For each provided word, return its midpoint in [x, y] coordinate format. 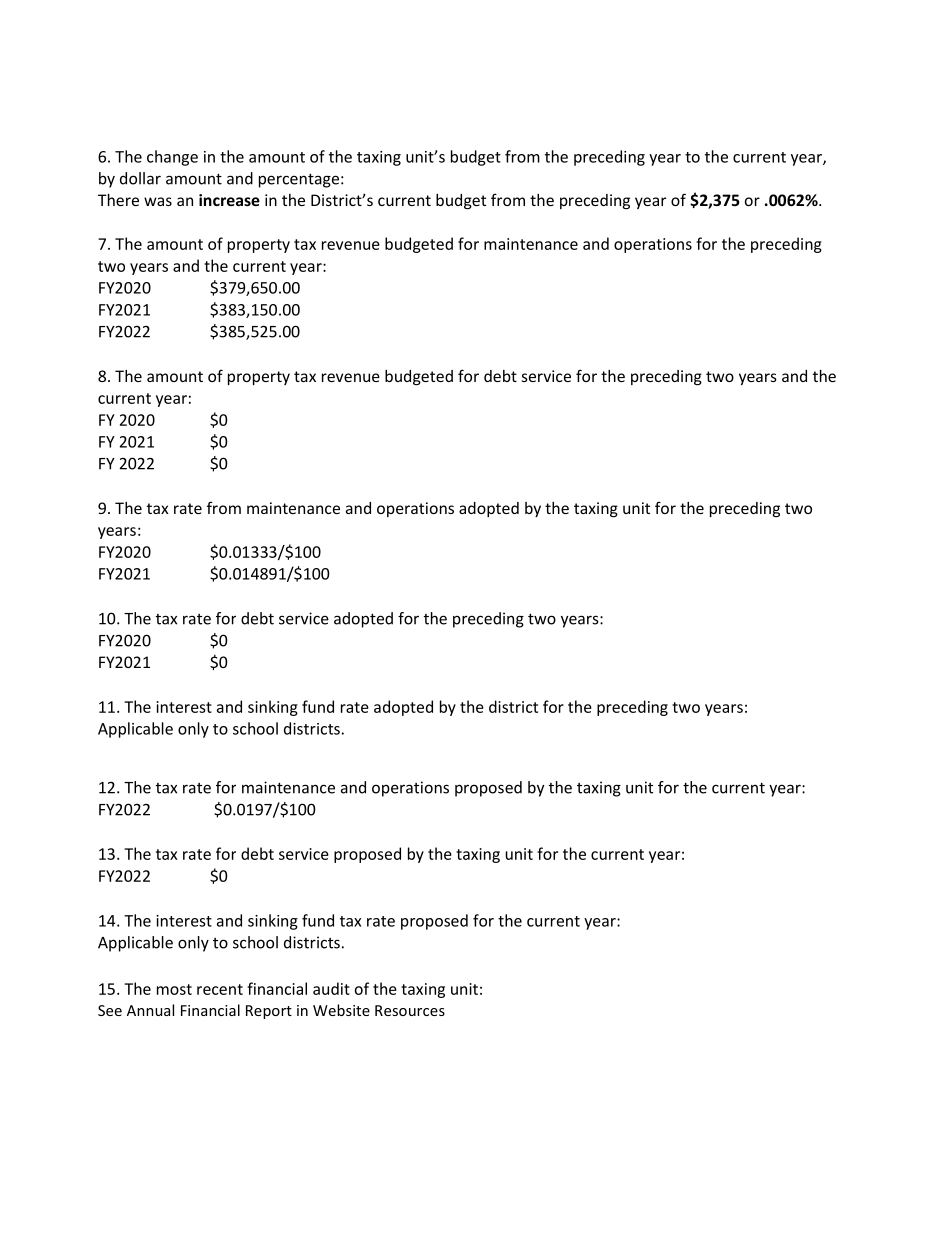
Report [269, 1012]
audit [331, 988]
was [158, 201]
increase [229, 200]
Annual [150, 1010]
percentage [299, 180]
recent [220, 989]
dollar [140, 178]
